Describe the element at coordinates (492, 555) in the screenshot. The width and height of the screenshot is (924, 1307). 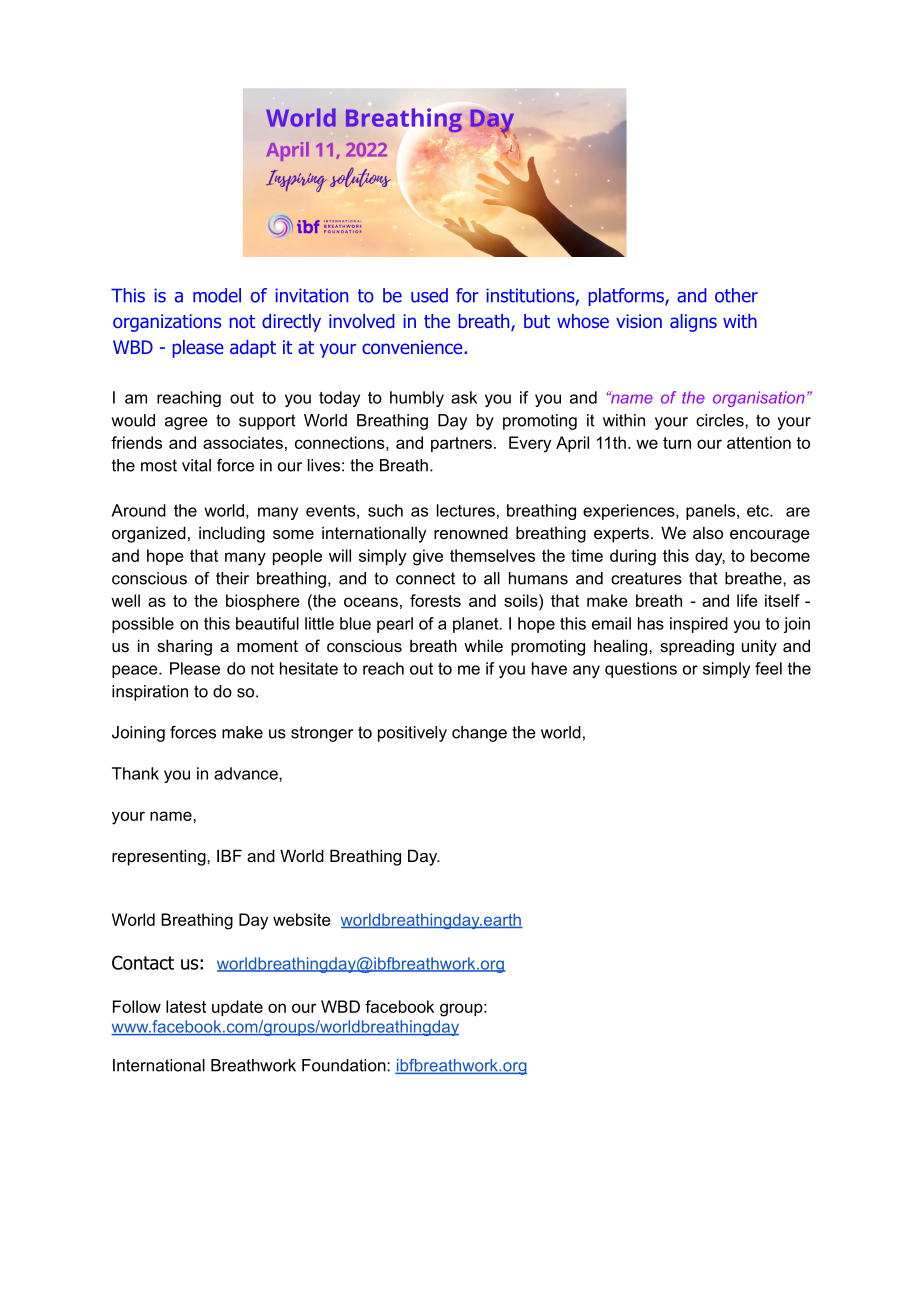
I see `themselves` at that location.
